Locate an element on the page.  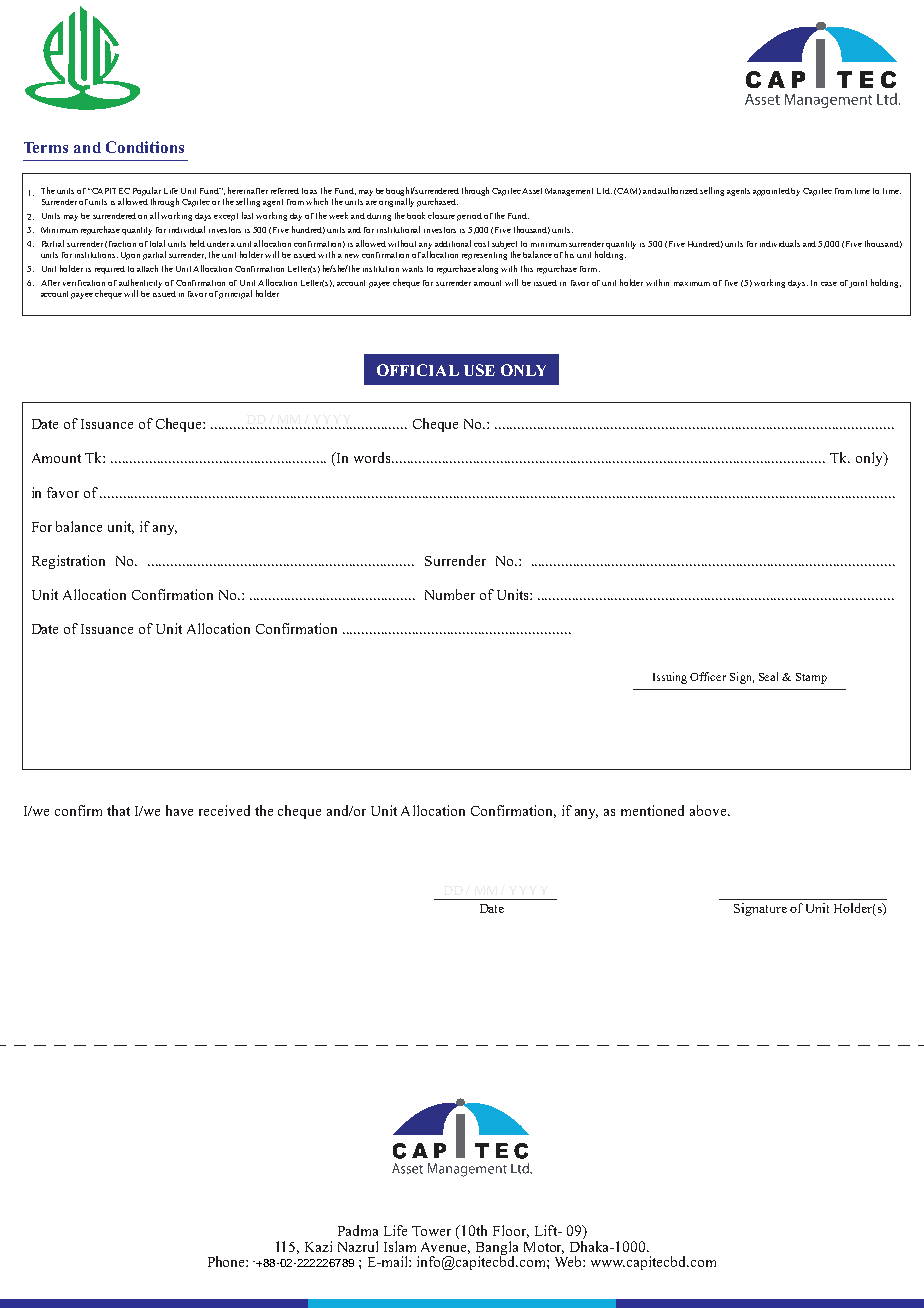
are is located at coordinates (371, 203).
